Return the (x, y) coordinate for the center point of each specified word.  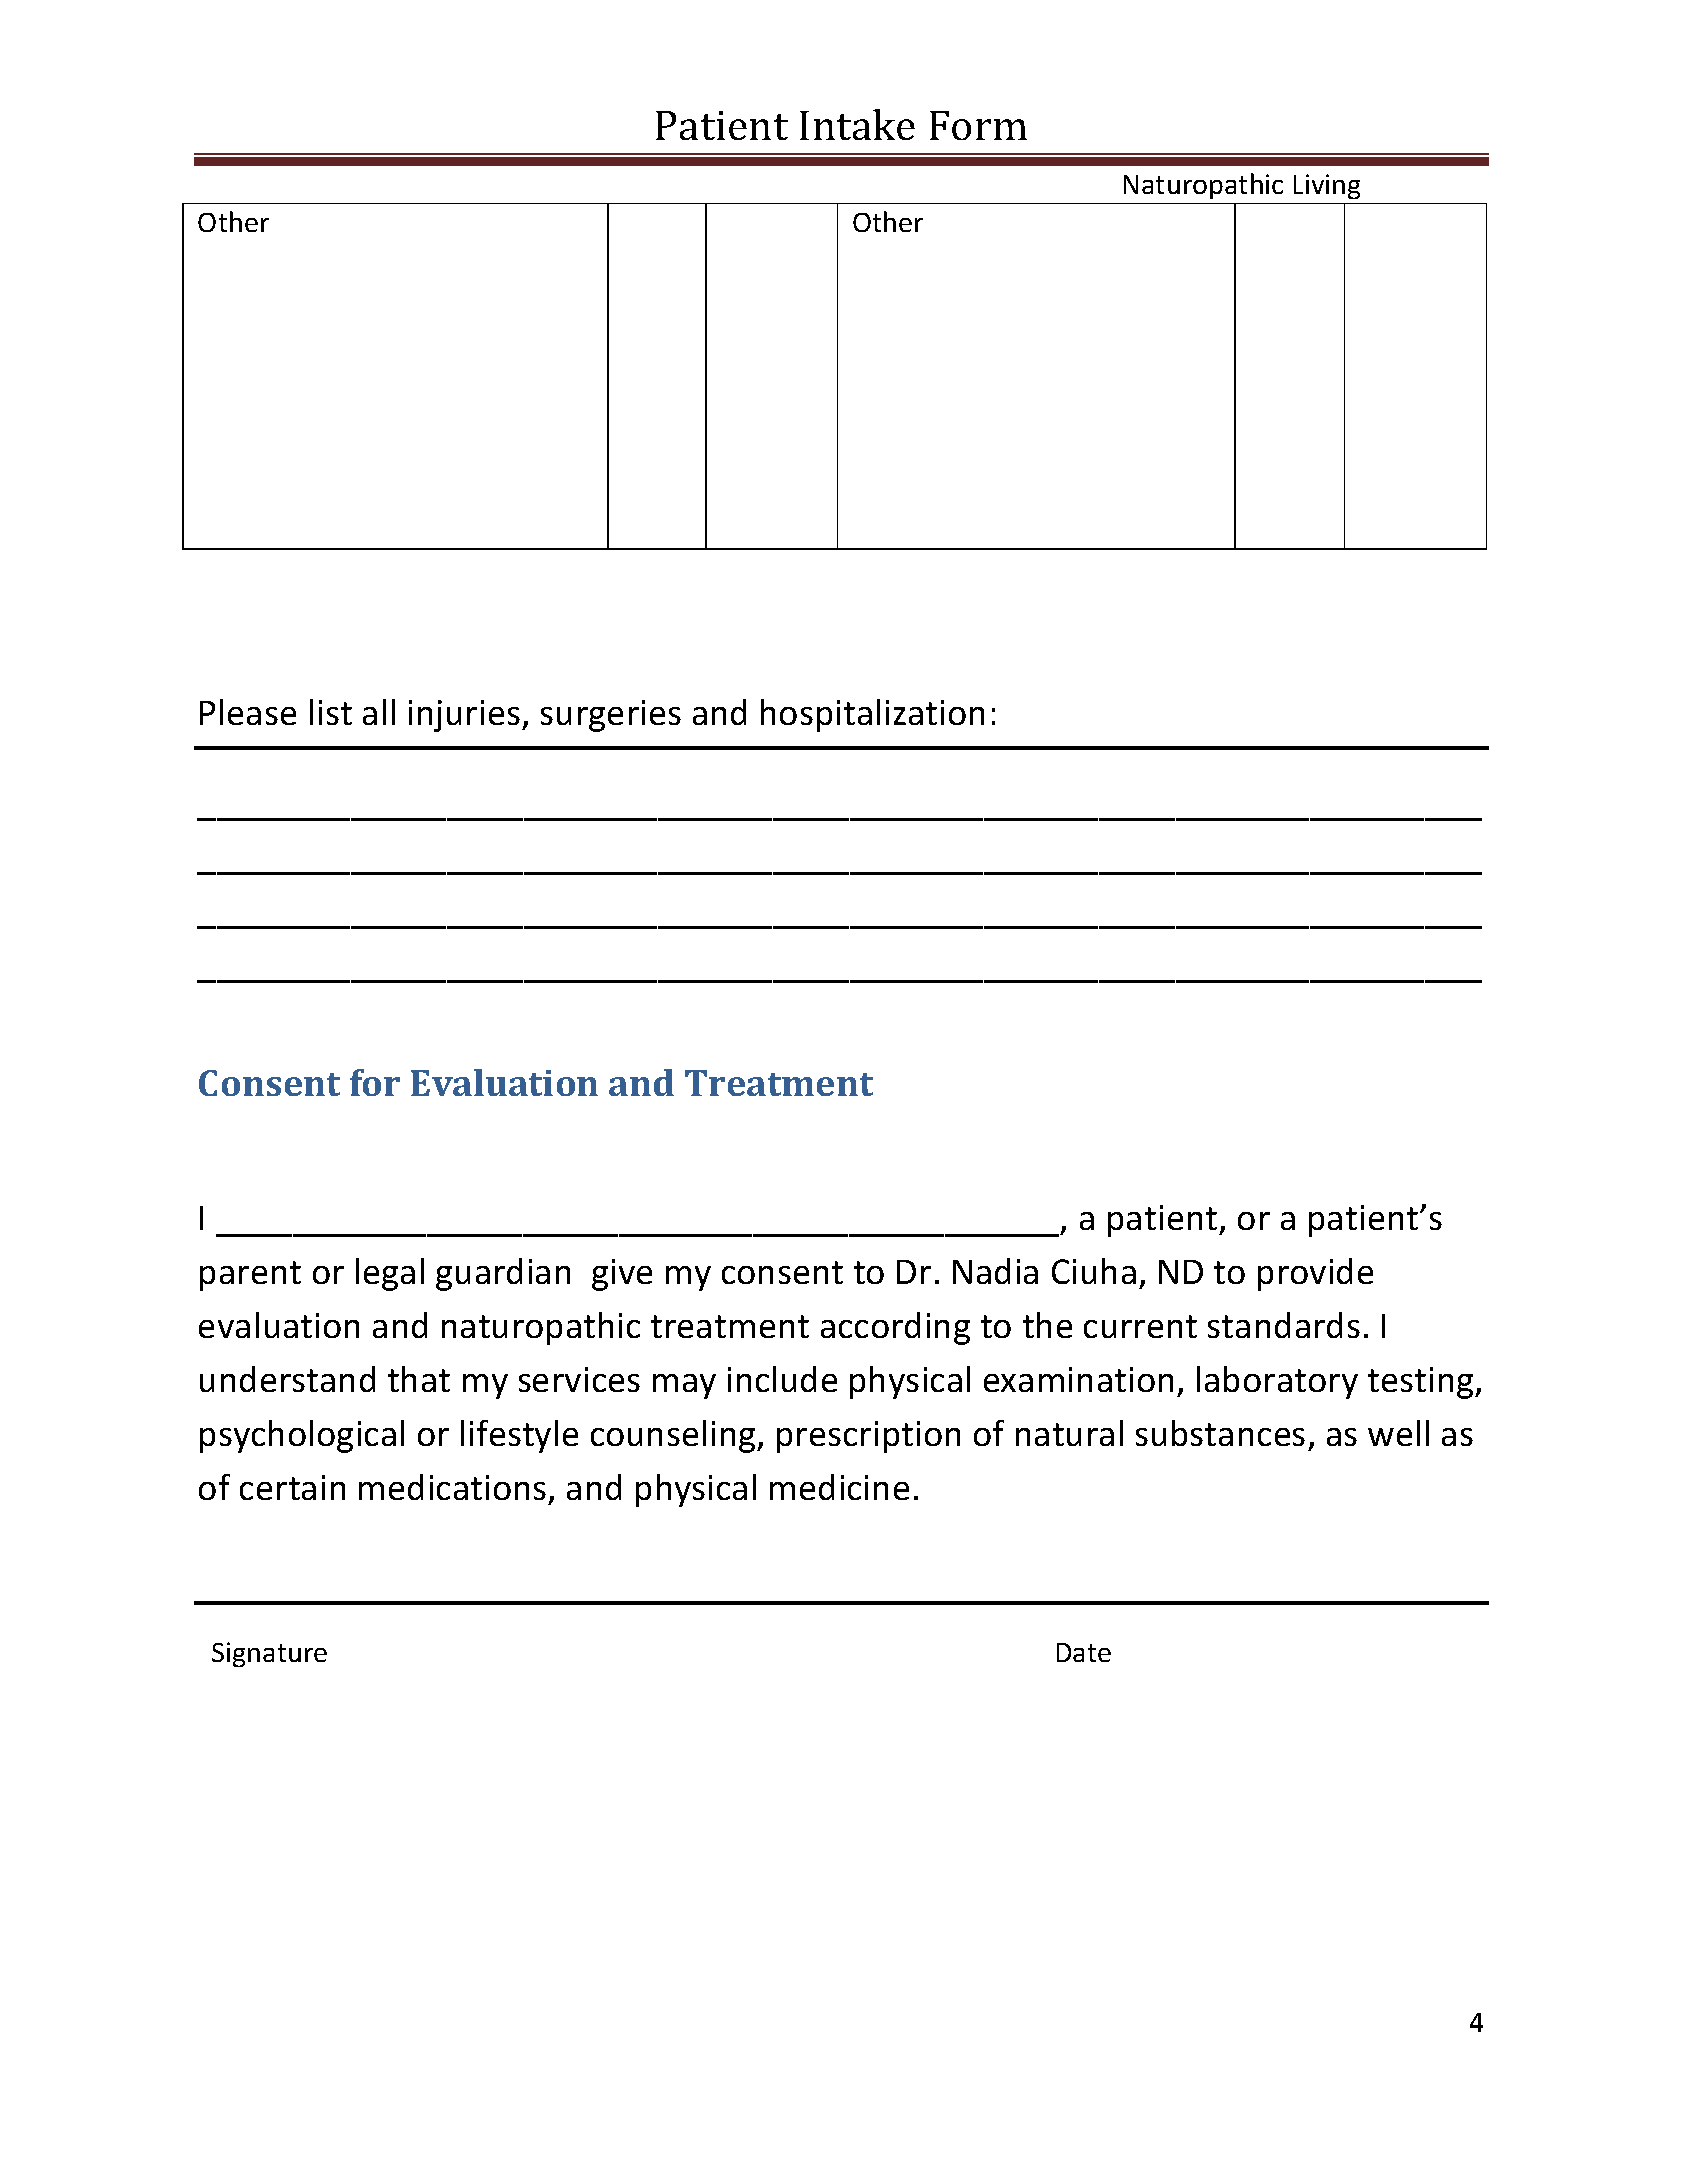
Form (978, 125)
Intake (857, 124)
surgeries (611, 716)
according (895, 1328)
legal (390, 1274)
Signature (269, 1654)
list (331, 712)
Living (1327, 186)
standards (1284, 1325)
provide (1315, 1274)
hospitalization (872, 715)
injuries (466, 716)
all (379, 712)
